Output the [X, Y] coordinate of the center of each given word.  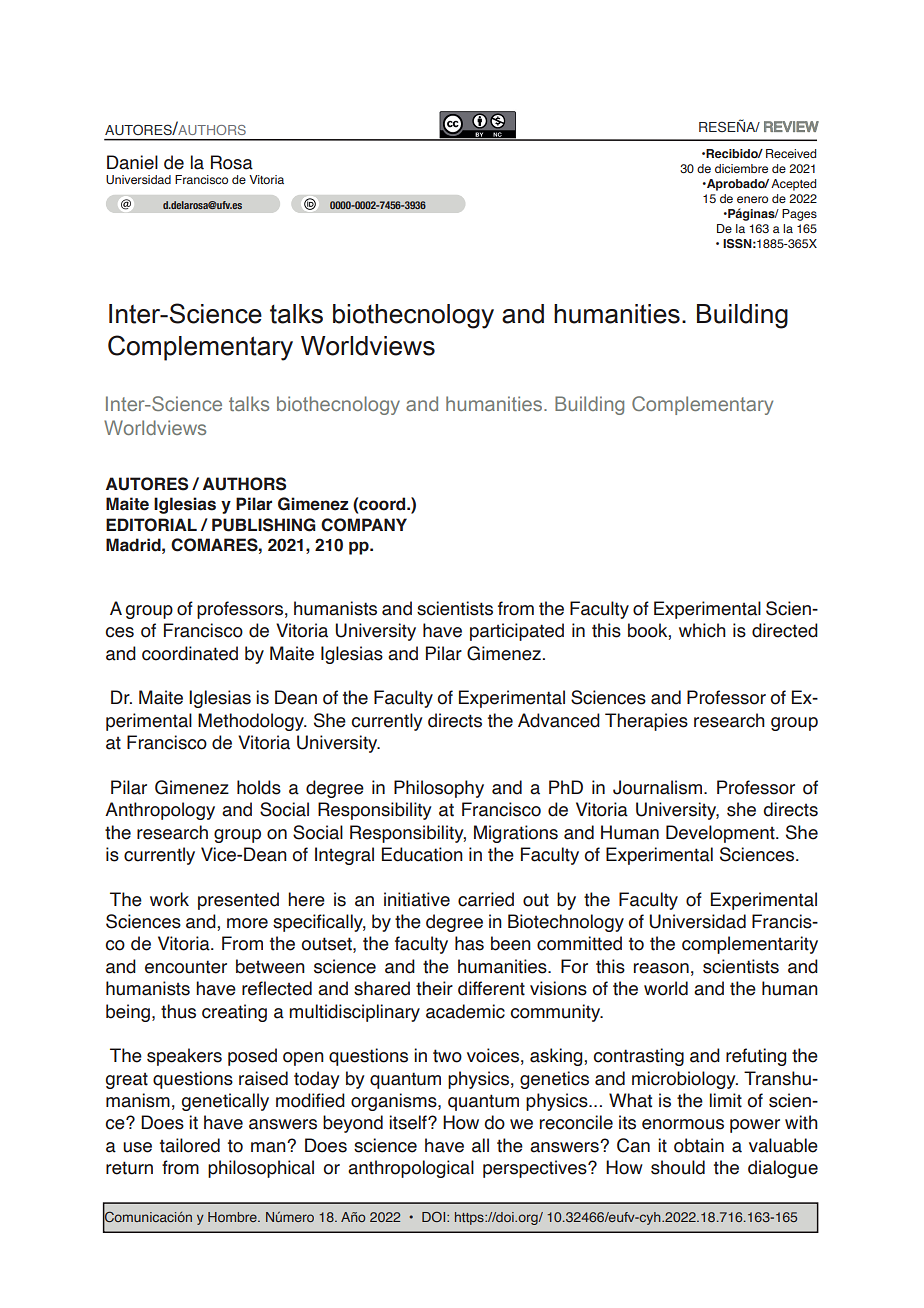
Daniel [132, 162]
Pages [799, 215]
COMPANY [364, 525]
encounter [186, 967]
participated [517, 632]
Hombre [233, 1217]
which [702, 630]
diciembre [741, 168]
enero [752, 199]
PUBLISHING [264, 525]
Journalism [657, 787]
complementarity [750, 945]
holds [259, 787]
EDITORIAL [151, 525]
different [491, 988]
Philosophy [439, 789]
